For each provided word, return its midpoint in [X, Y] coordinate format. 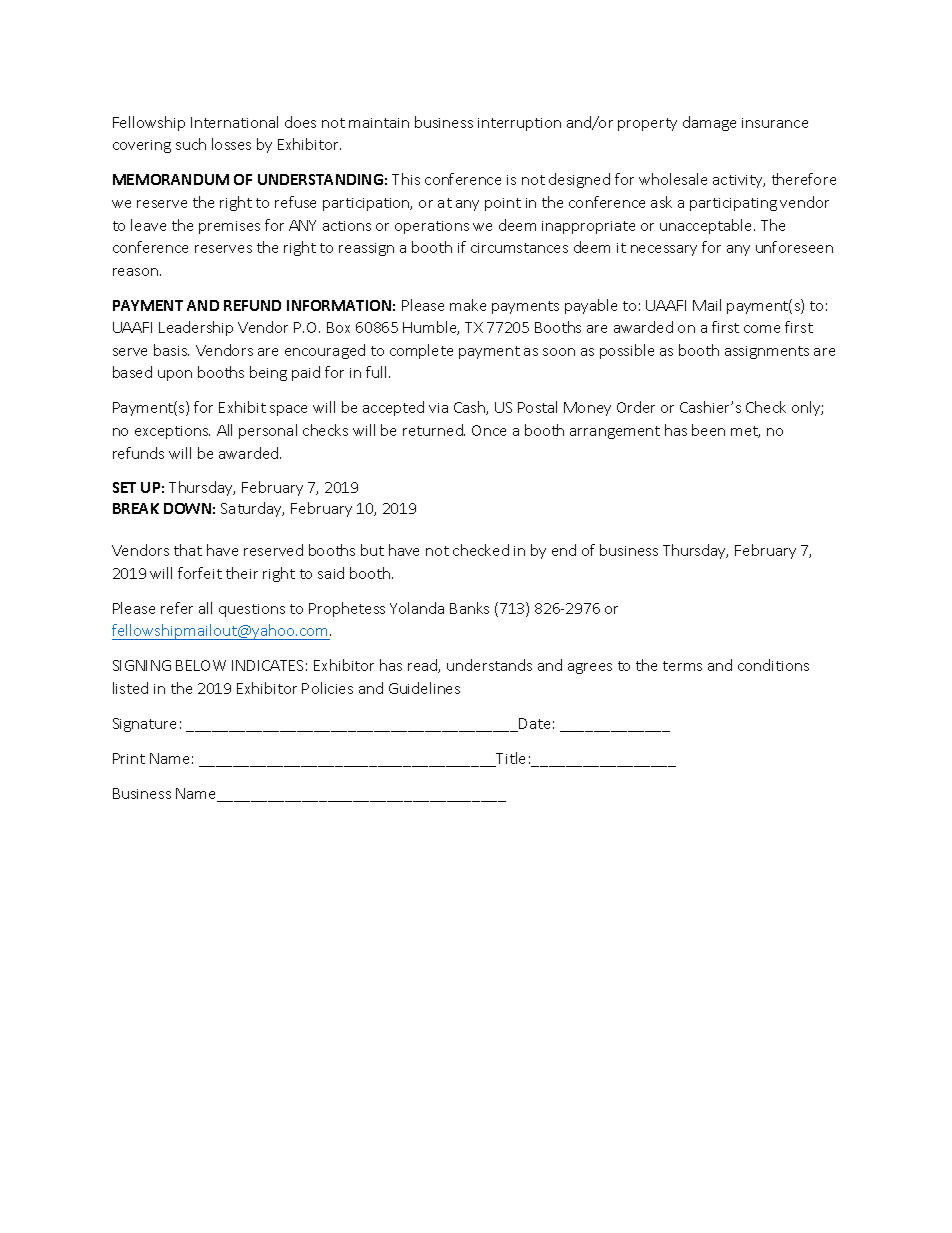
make [468, 305]
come [762, 329]
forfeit [200, 573]
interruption [519, 124]
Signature [144, 725]
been [708, 430]
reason [137, 272]
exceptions [172, 432]
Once [489, 430]
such [191, 144]
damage [709, 123]
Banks [469, 608]
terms [682, 666]
